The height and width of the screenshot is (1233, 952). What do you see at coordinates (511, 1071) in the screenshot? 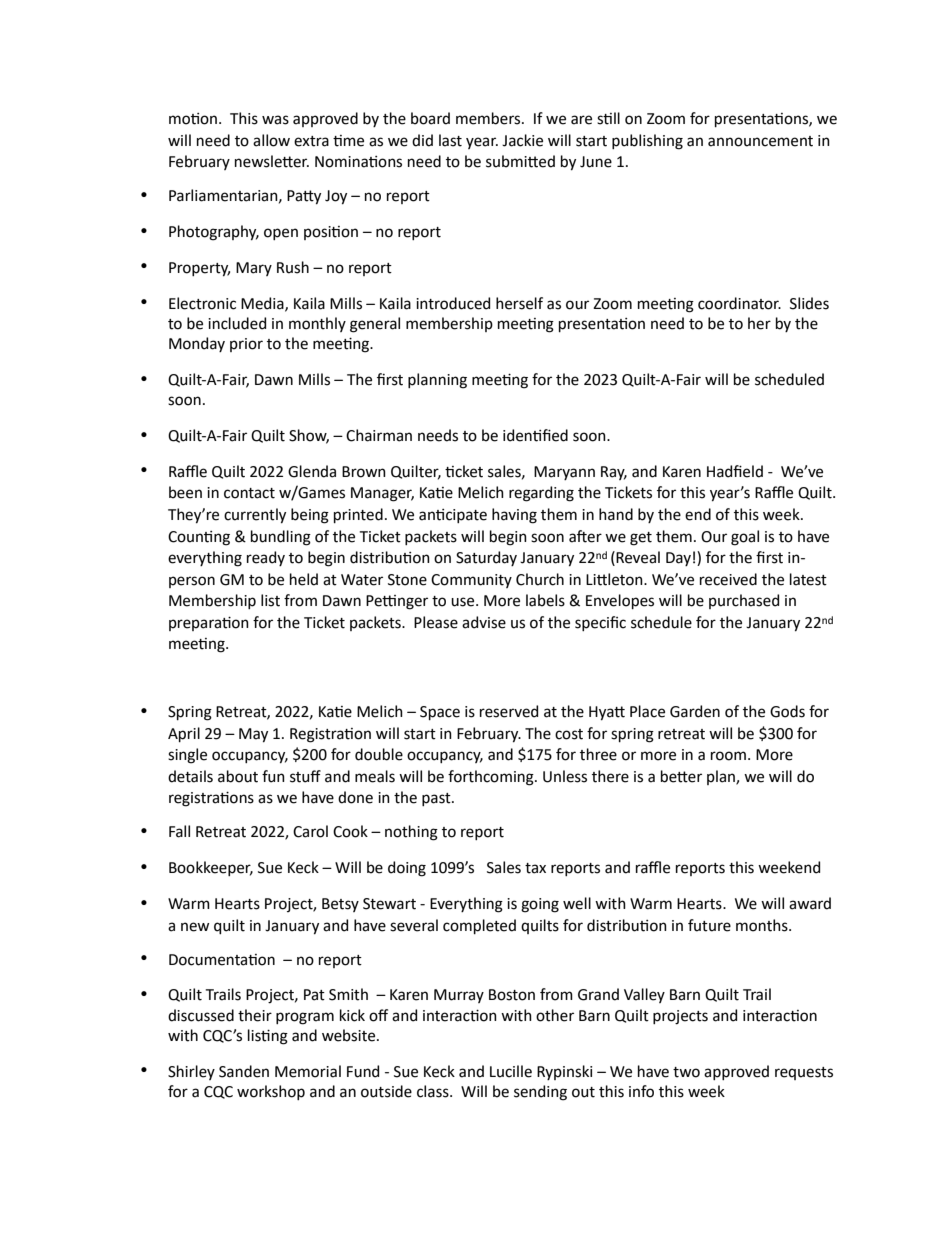
I see `Lucille` at bounding box center [511, 1071].
